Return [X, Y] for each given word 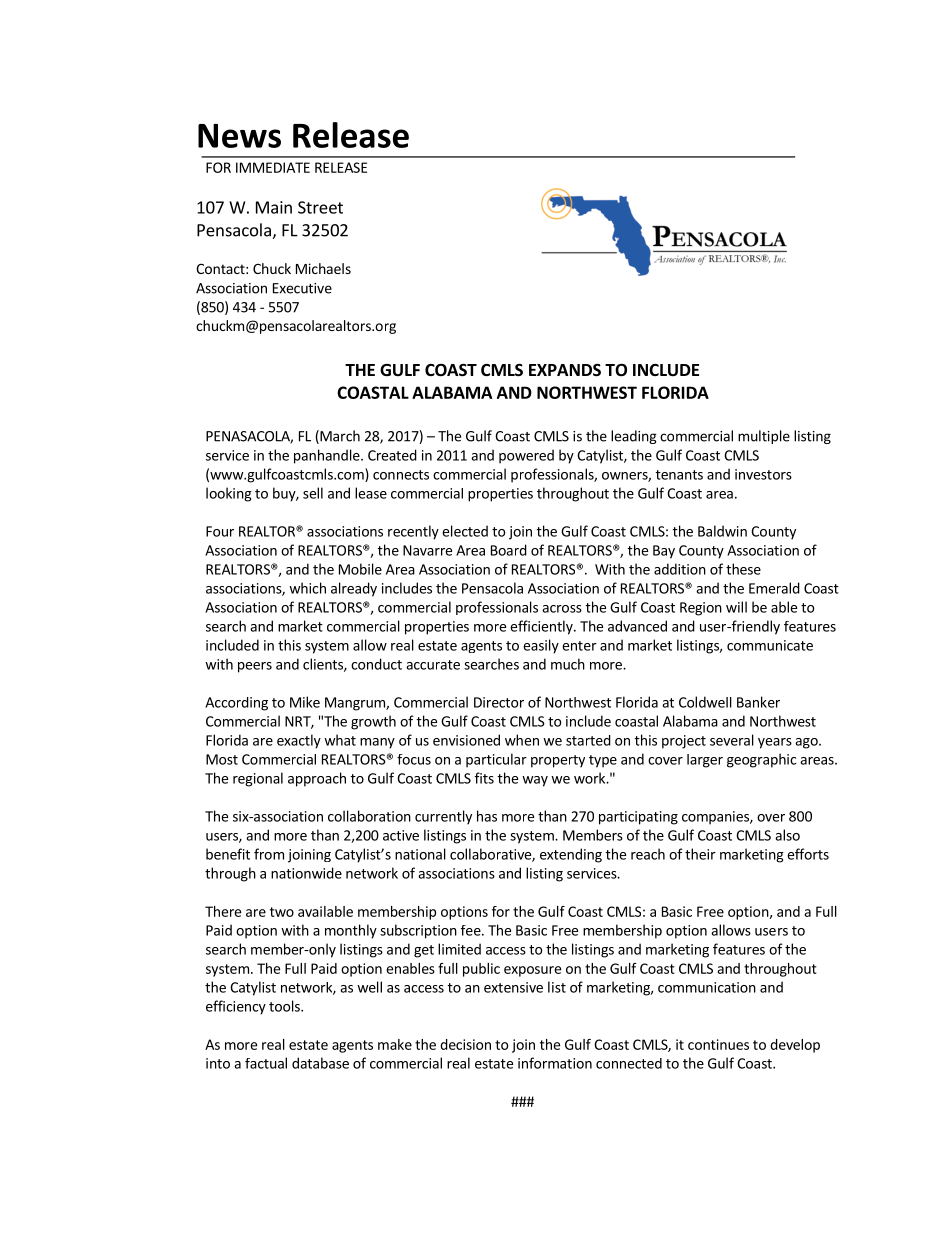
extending [571, 855]
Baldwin [722, 531]
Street [320, 207]
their [700, 854]
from [269, 854]
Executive [302, 288]
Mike [305, 702]
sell [313, 493]
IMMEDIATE [273, 167]
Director [499, 702]
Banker [758, 702]
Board [509, 550]
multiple [764, 437]
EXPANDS [565, 370]
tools [285, 1006]
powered [526, 456]
